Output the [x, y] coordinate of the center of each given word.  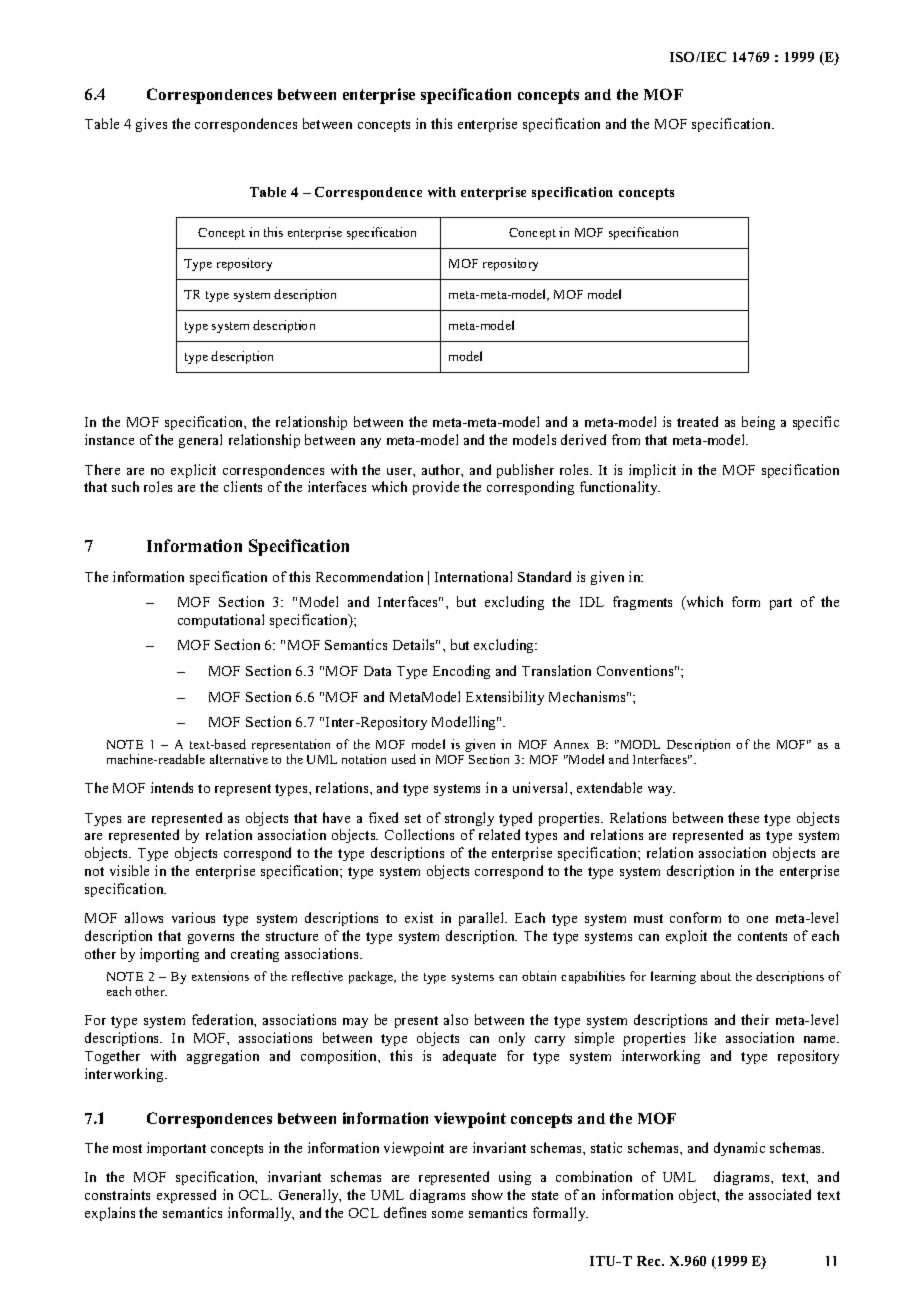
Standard [544, 576]
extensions [220, 976]
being [758, 423]
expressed [186, 1196]
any [371, 443]
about [716, 976]
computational [221, 621]
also [456, 1019]
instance [109, 439]
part [781, 604]
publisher [525, 471]
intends [172, 787]
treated [697, 421]
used [404, 759]
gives [151, 125]
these [743, 817]
